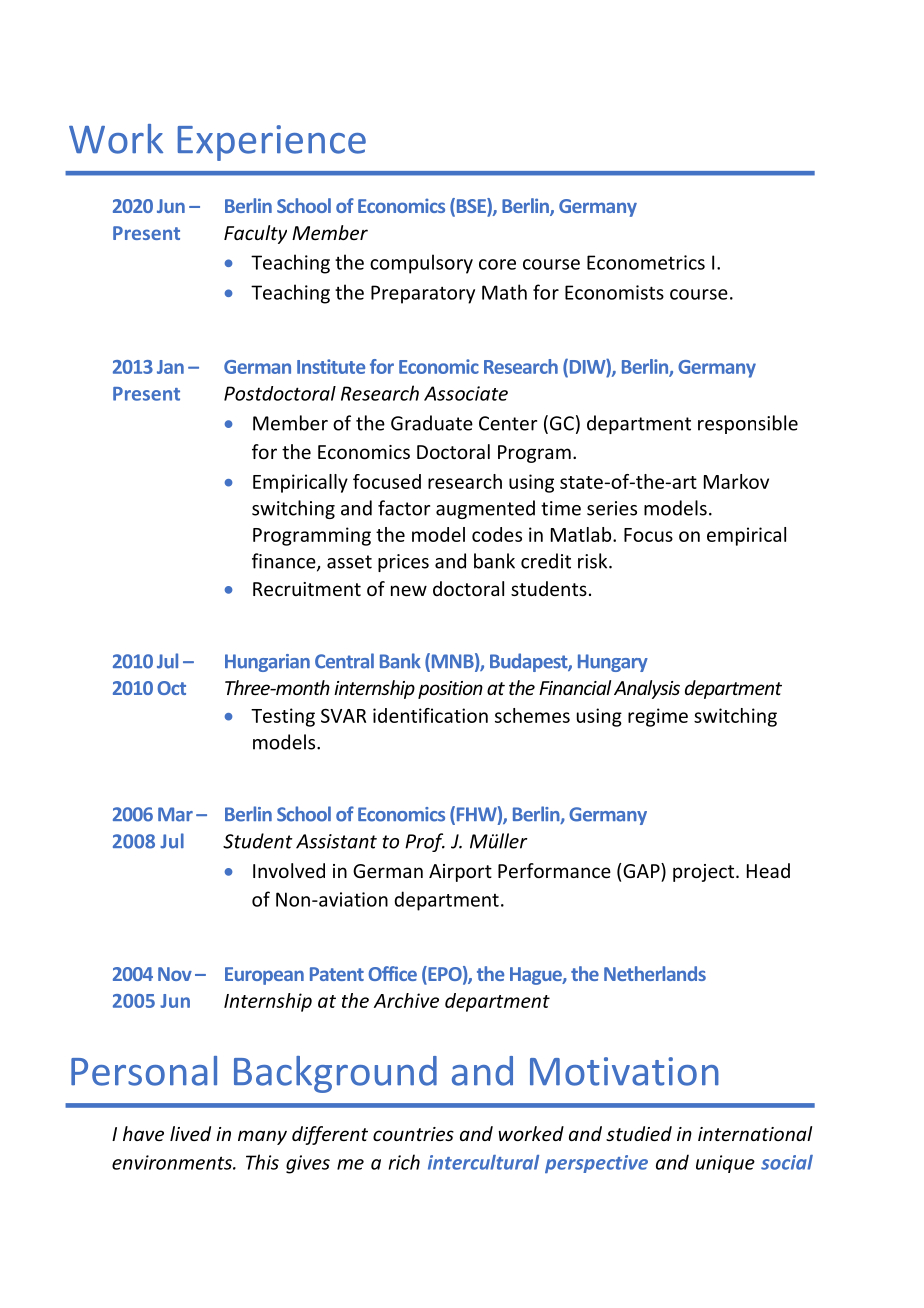 This image has height=1308, width=924. What do you see at coordinates (272, 143) in the image?
I see `Experience` at bounding box center [272, 143].
